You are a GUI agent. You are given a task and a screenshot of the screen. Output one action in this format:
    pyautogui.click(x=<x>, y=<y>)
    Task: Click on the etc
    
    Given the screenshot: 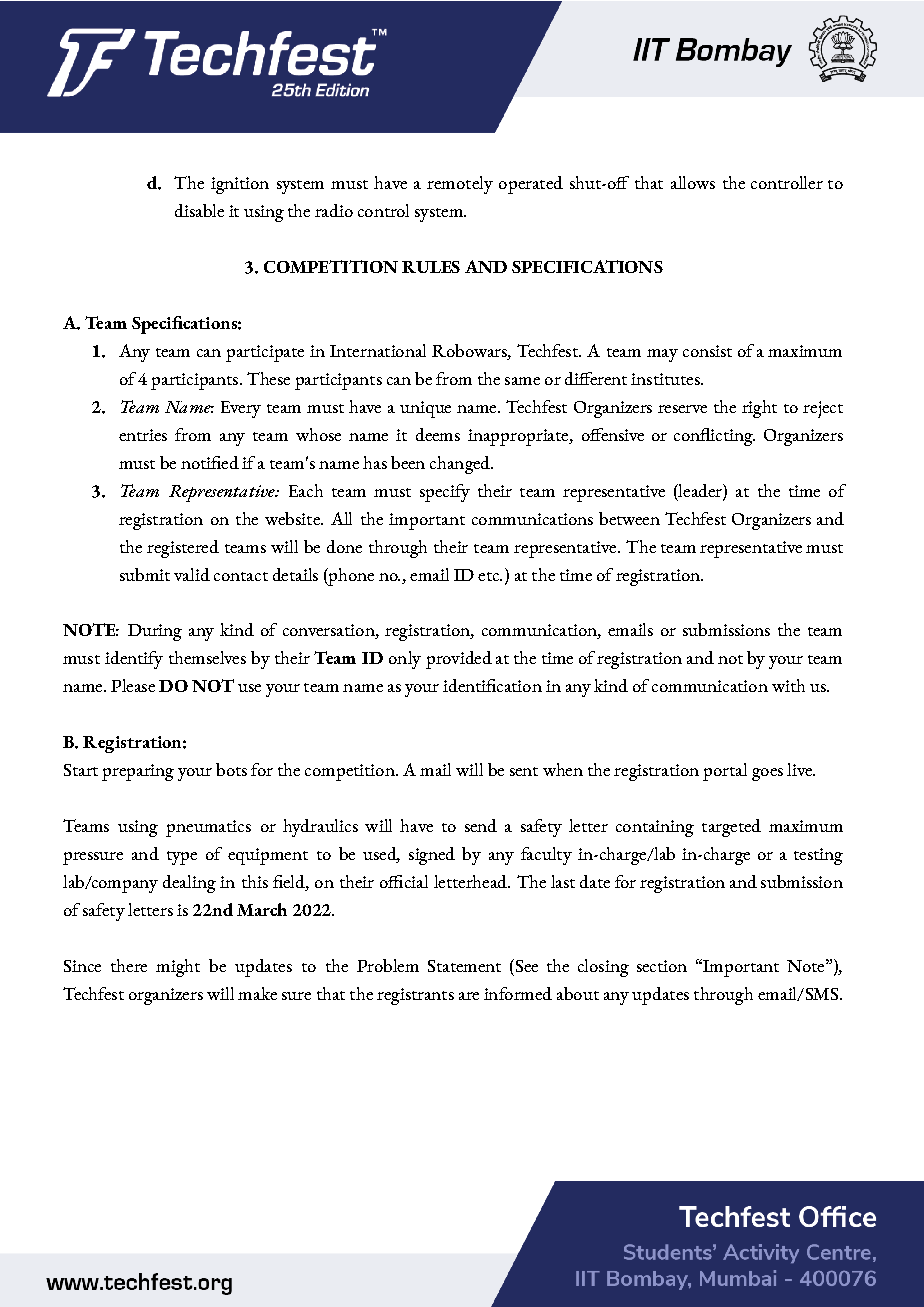 What is the action you would take?
    pyautogui.click(x=489, y=576)
